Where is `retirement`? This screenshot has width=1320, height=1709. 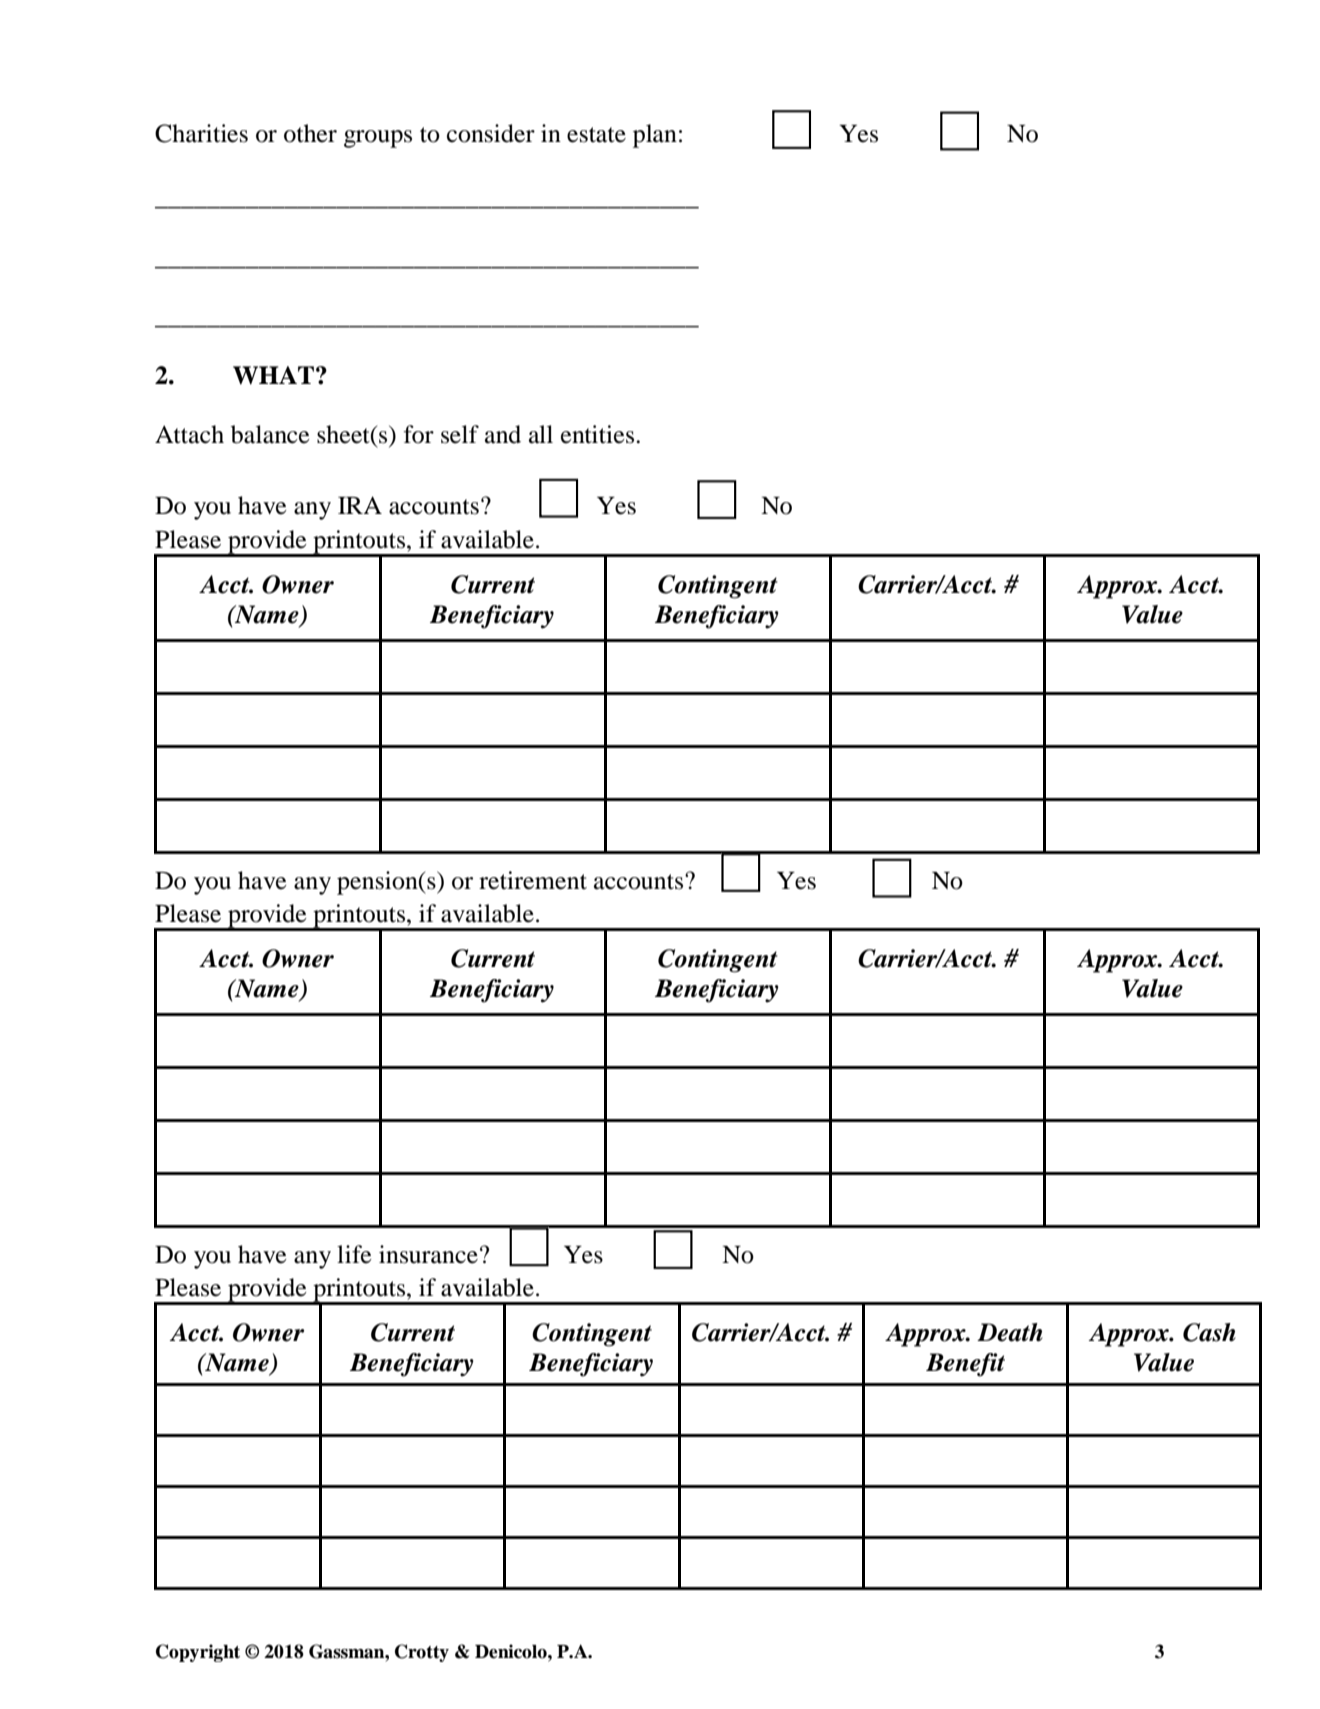 retirement is located at coordinates (533, 880).
